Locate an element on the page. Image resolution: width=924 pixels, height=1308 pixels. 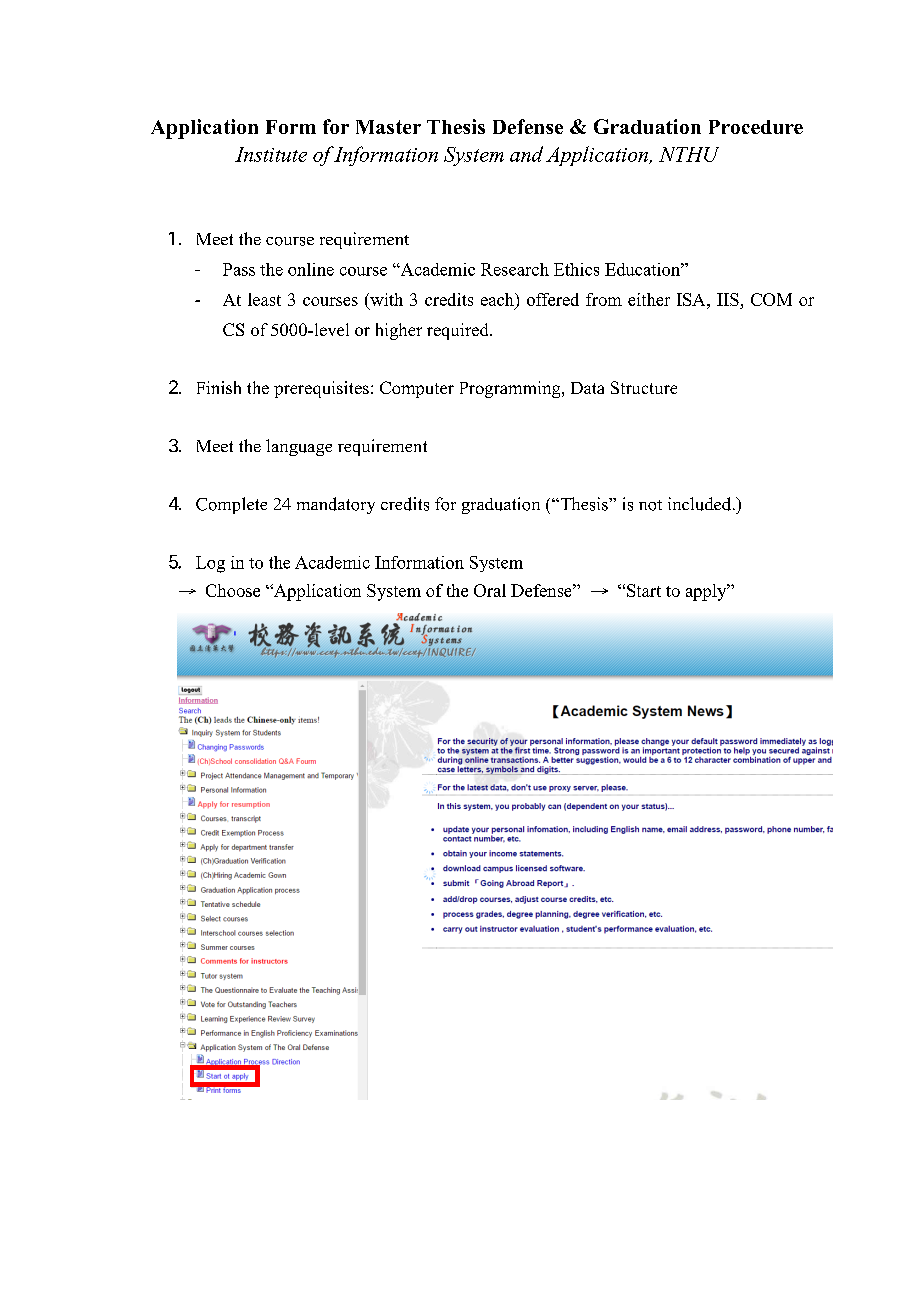
each is located at coordinates (498, 299).
